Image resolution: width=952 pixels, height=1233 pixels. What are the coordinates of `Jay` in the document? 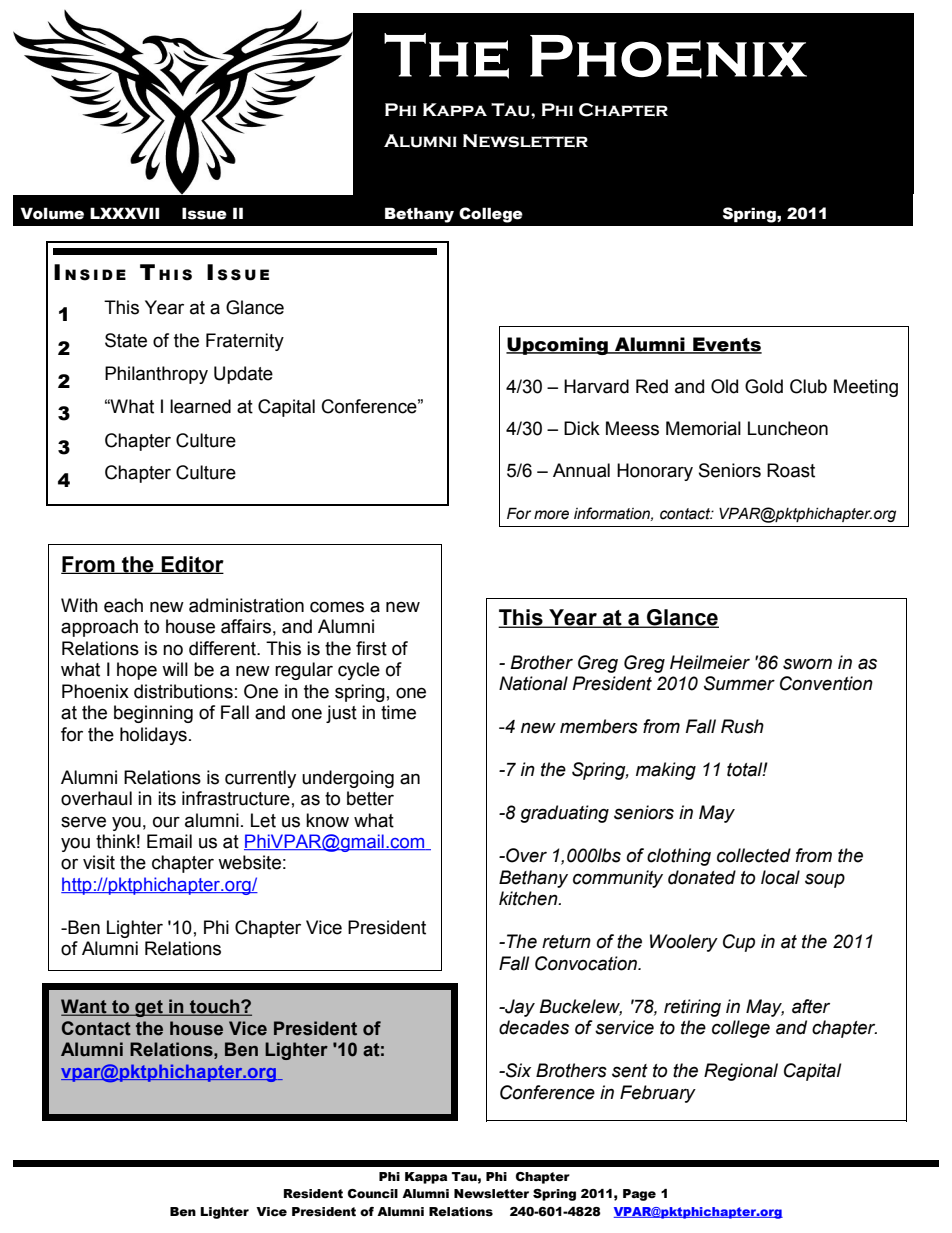 It's located at (519, 1008).
